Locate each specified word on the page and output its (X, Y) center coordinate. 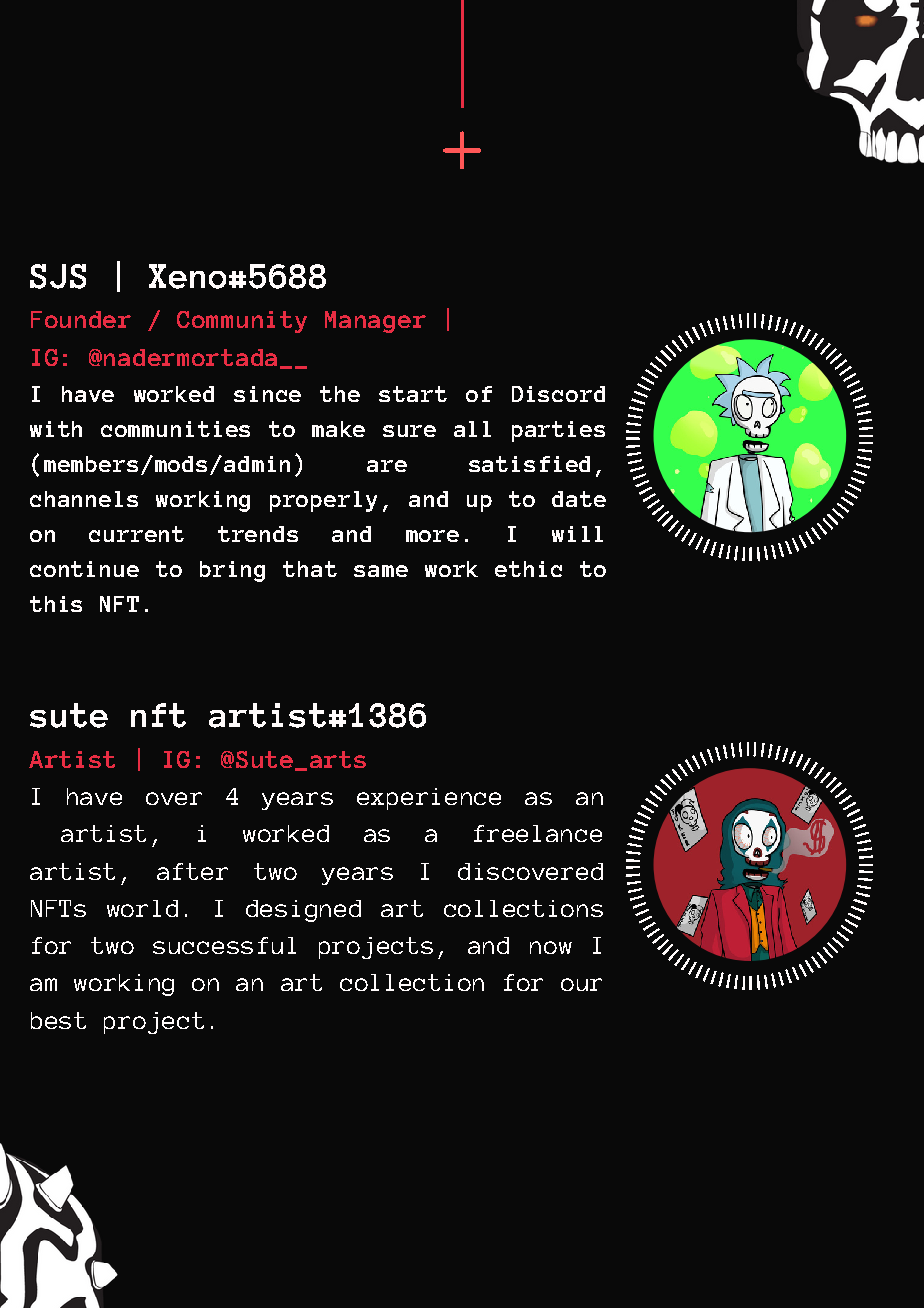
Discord (558, 394)
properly (323, 501)
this (56, 604)
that (310, 569)
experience (429, 799)
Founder (81, 319)
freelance (538, 833)
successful (224, 945)
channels (84, 499)
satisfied (529, 464)
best (58, 1020)
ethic (528, 569)
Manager (375, 322)
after (192, 871)
